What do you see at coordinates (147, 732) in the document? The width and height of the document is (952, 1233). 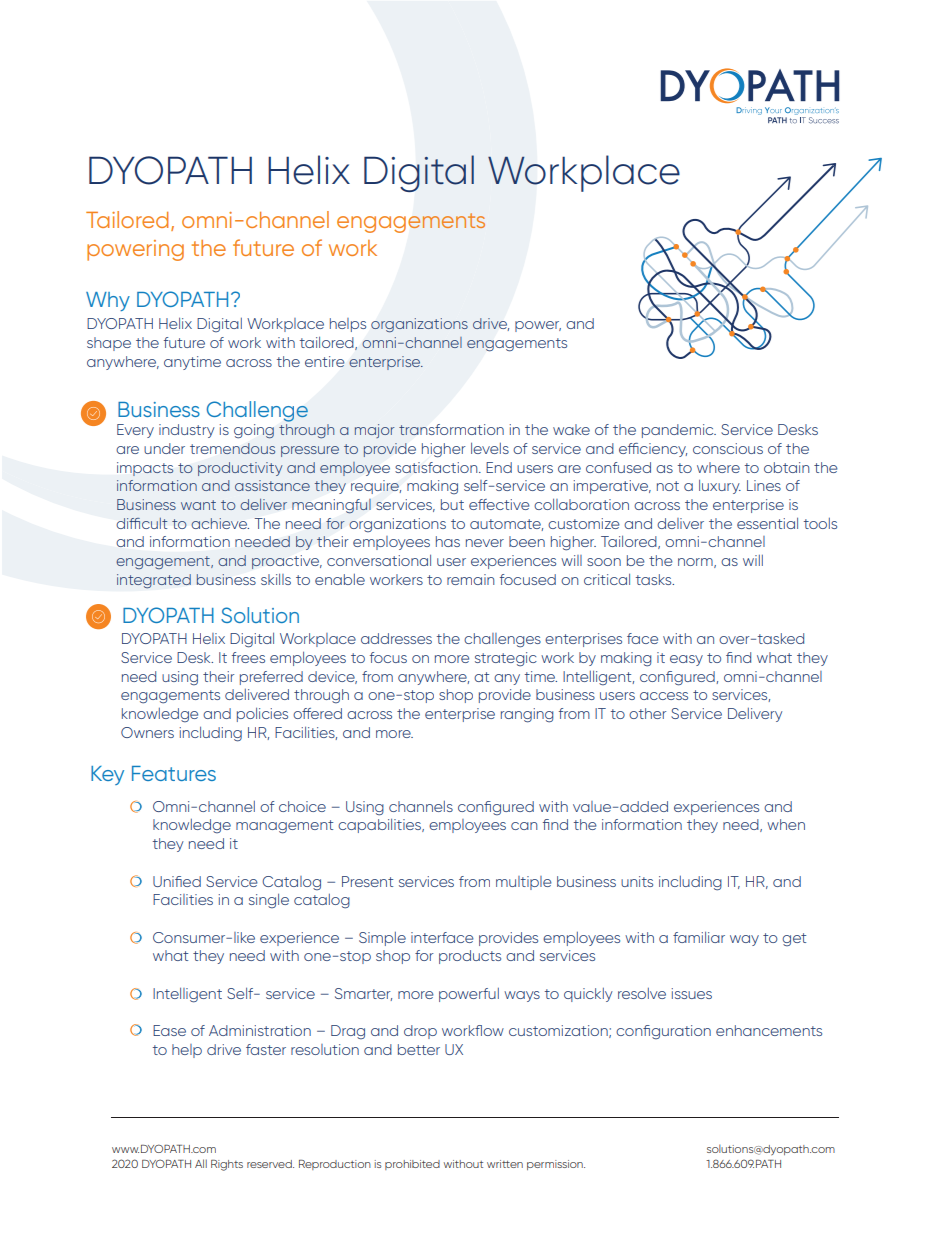 I see `Owners` at bounding box center [147, 732].
